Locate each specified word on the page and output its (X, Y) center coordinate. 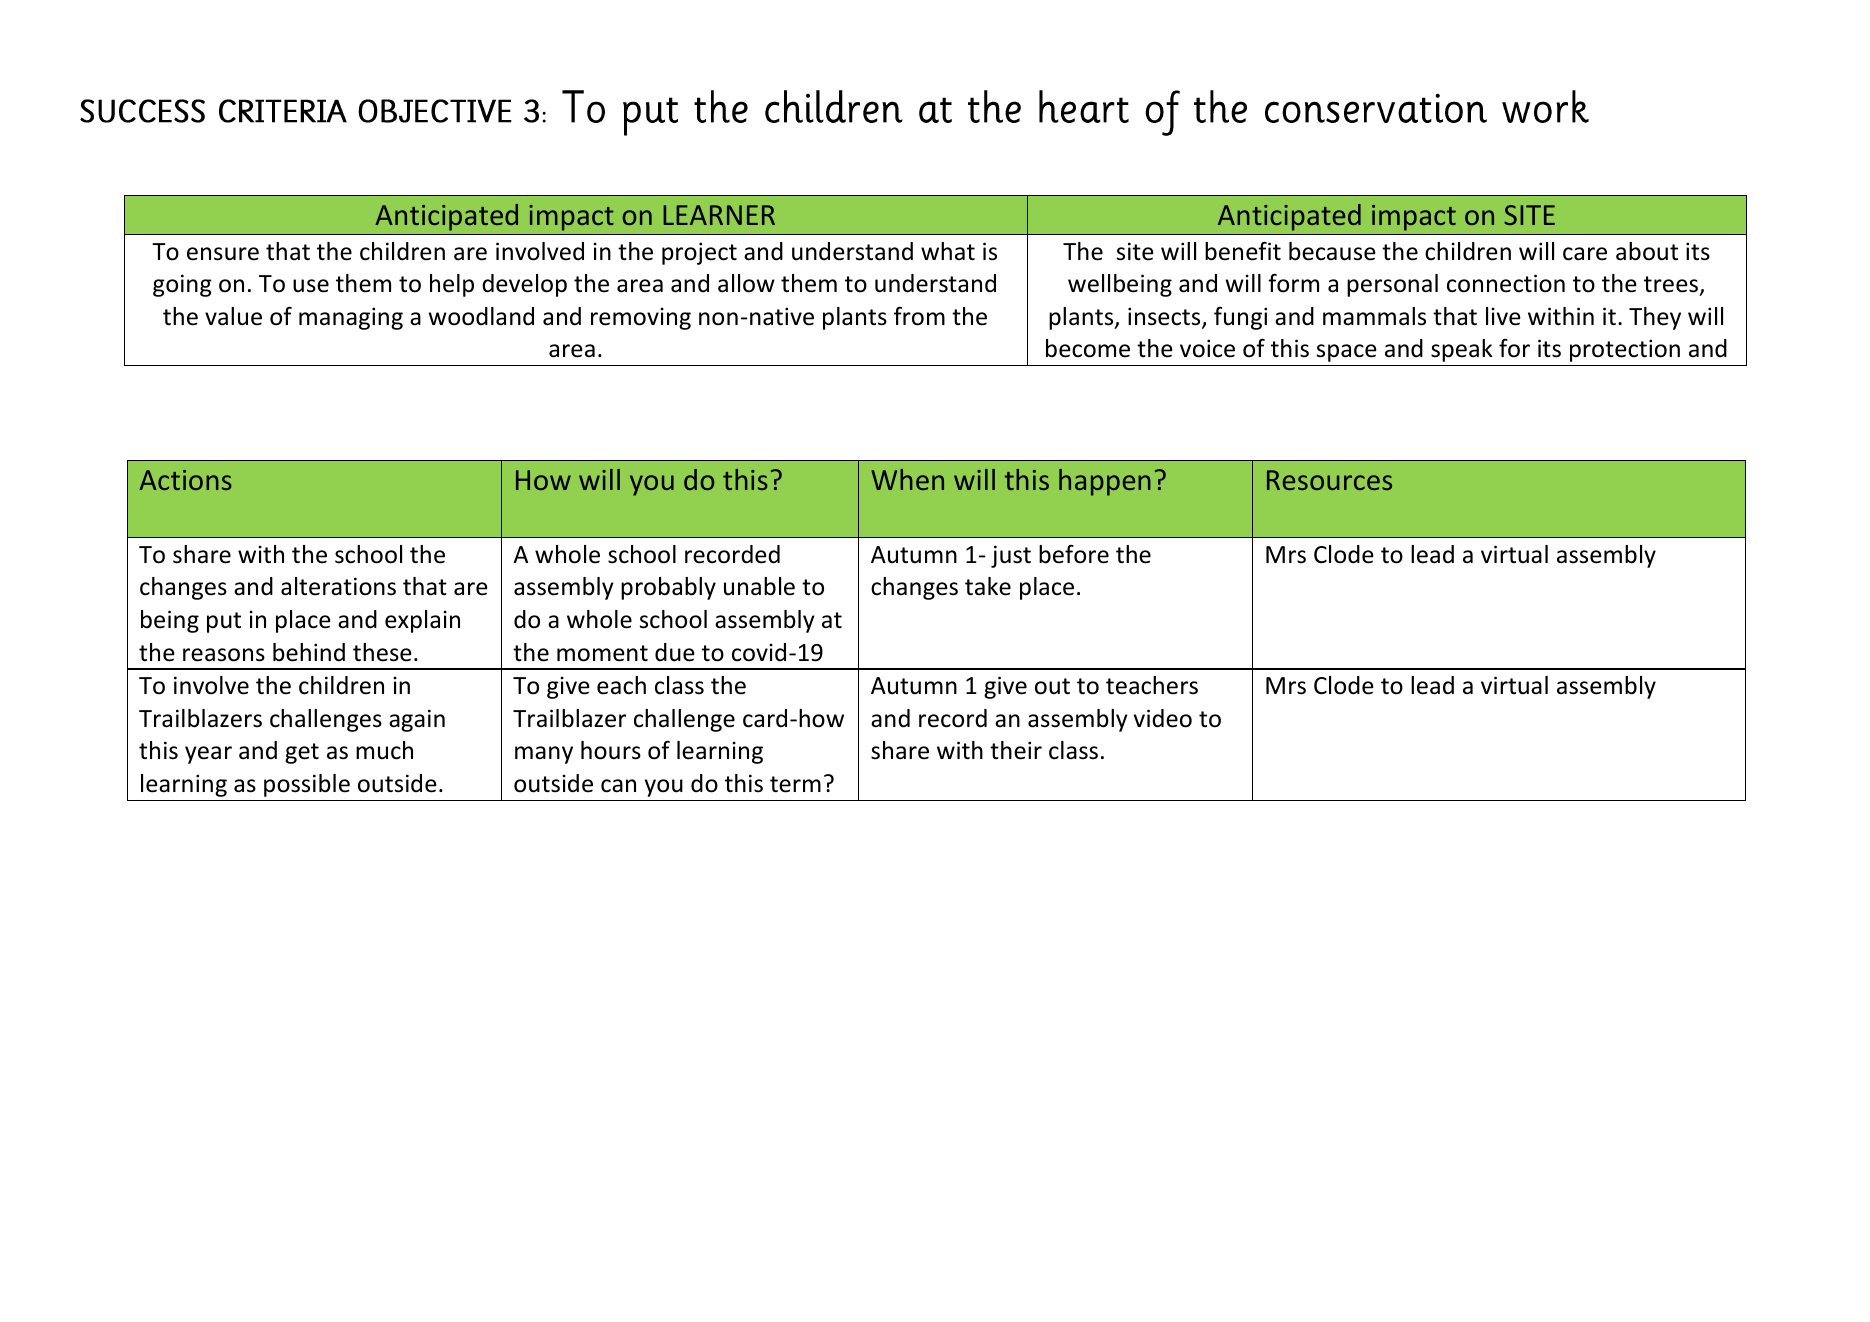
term (795, 784)
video (1163, 718)
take (988, 586)
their (1016, 750)
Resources (1329, 480)
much (384, 750)
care (1585, 254)
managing (351, 318)
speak (1462, 350)
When (907, 479)
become (1088, 348)
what (948, 251)
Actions (185, 480)
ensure (223, 254)
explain (422, 621)
